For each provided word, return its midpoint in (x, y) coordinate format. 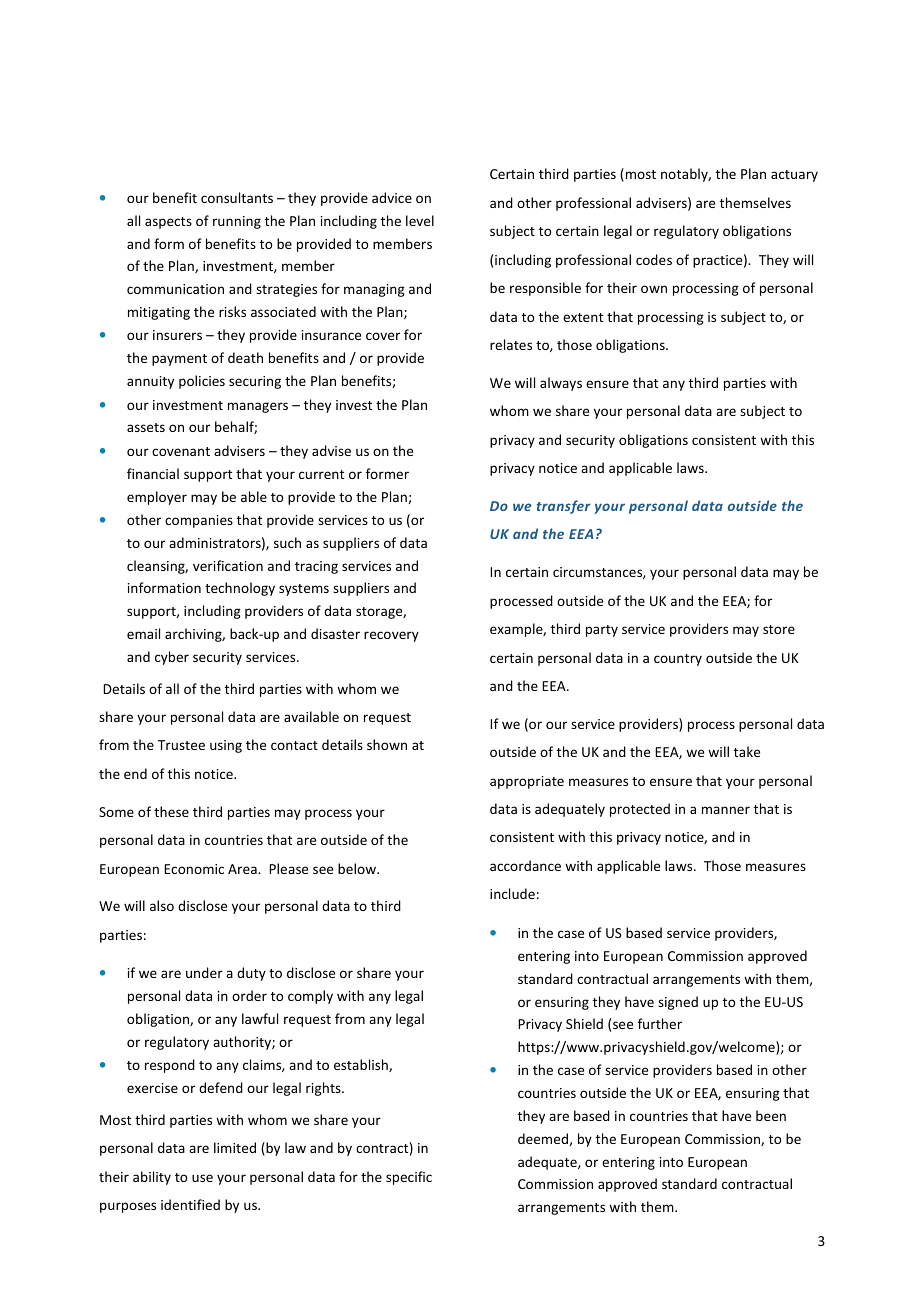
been (771, 1115)
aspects (168, 223)
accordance (525, 865)
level (420, 220)
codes (654, 259)
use (202, 1178)
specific (409, 1178)
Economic (194, 869)
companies (199, 521)
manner (726, 810)
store (779, 629)
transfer (564, 507)
